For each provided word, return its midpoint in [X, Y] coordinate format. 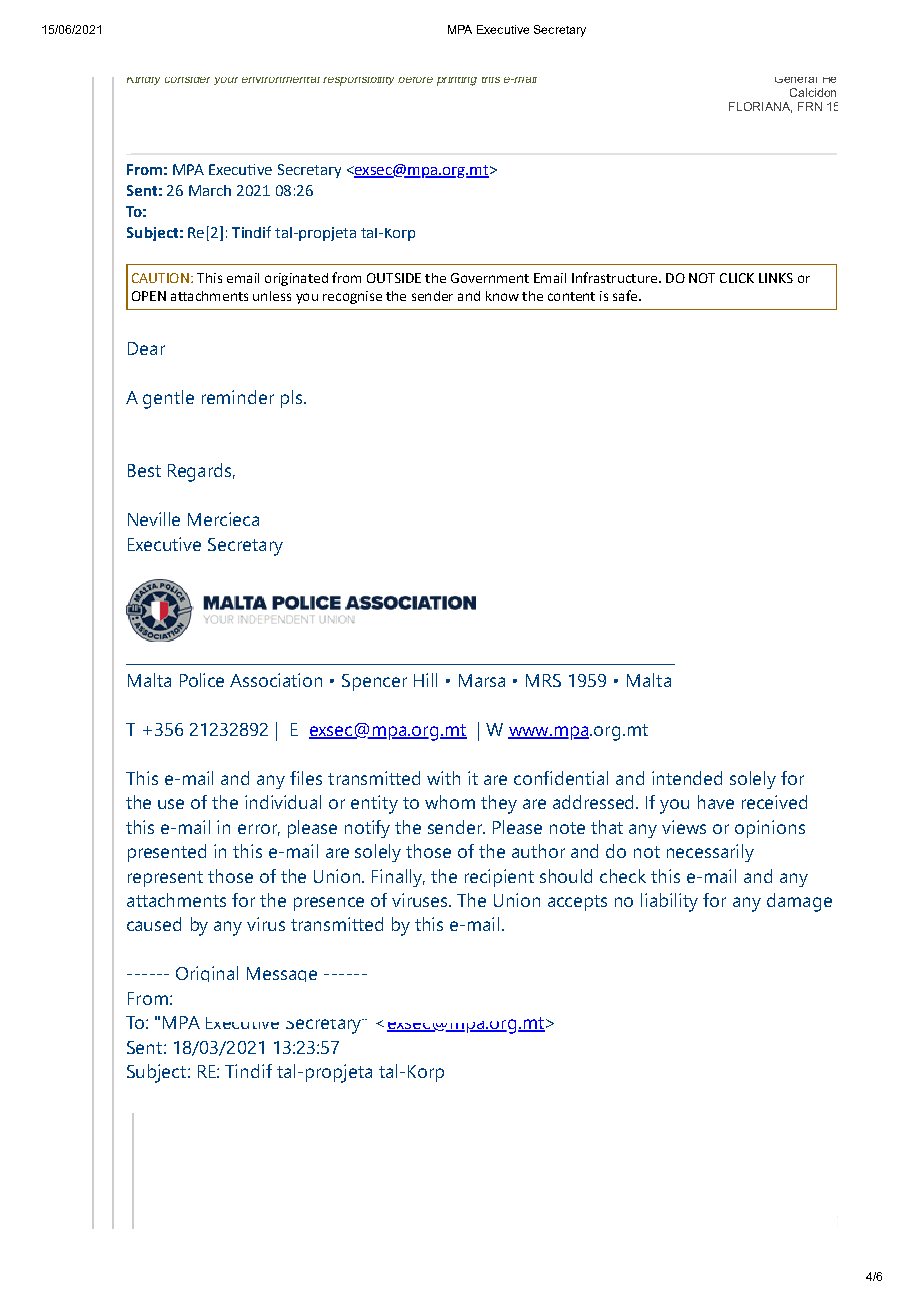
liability [669, 902]
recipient [499, 878]
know [502, 296]
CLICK [737, 278]
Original [207, 974]
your [226, 81]
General [796, 80]
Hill [425, 680]
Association [276, 680]
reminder [238, 397]
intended [687, 778]
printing [457, 81]
